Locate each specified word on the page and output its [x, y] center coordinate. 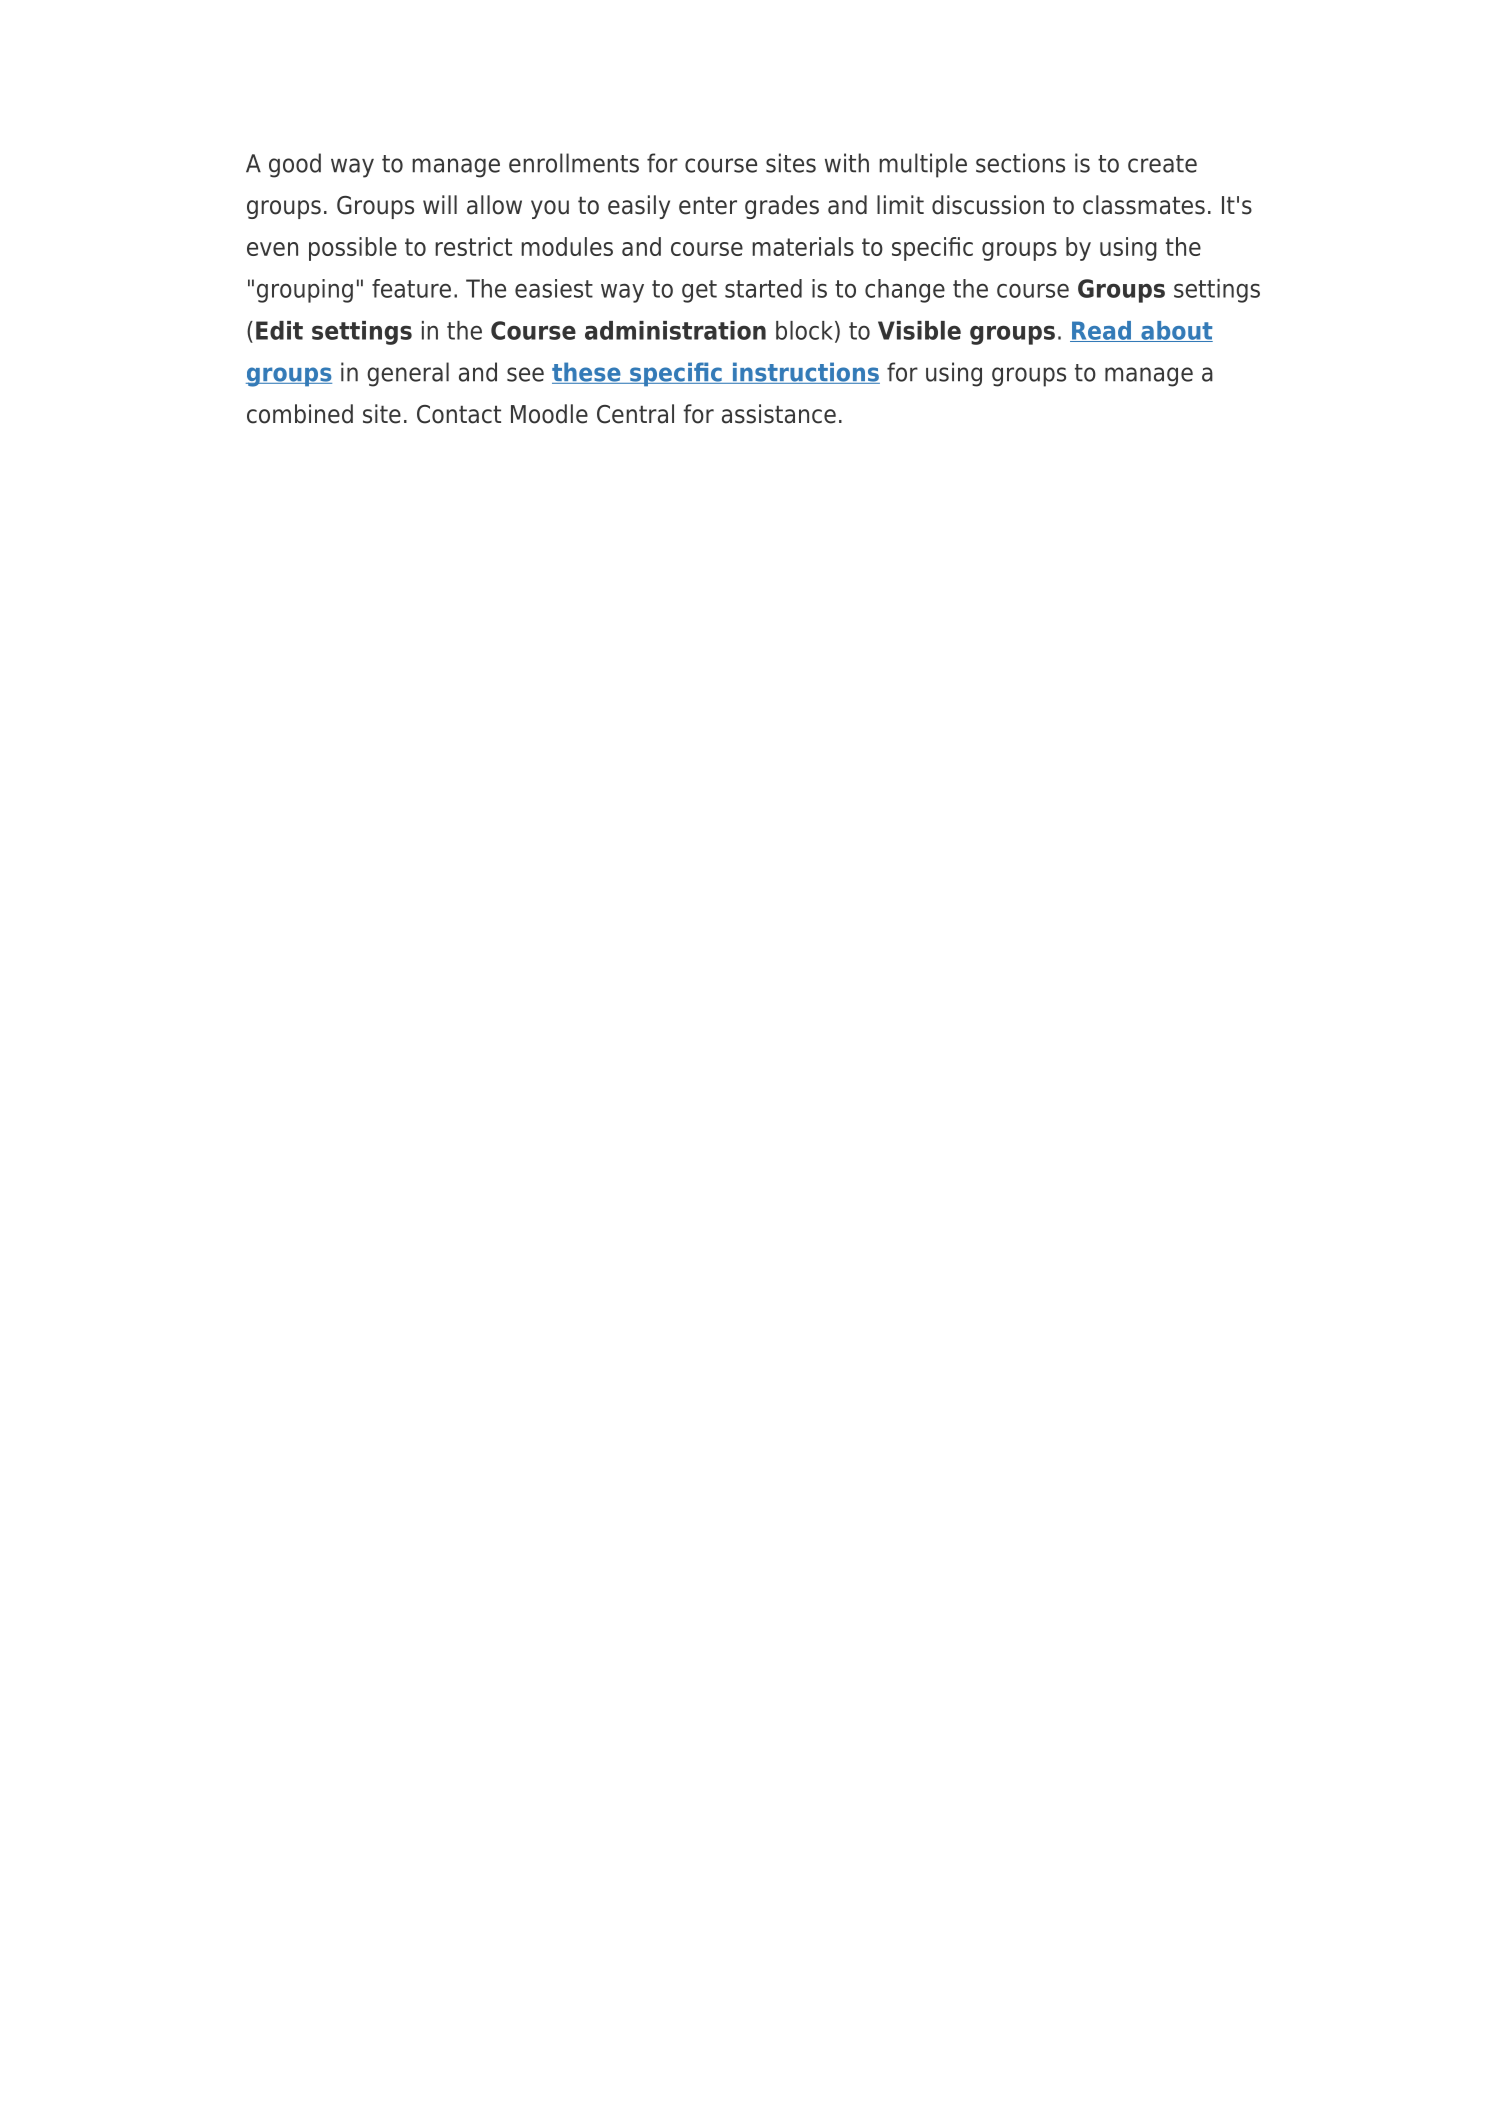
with [847, 163]
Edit [279, 330]
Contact [459, 414]
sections [1020, 163]
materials [803, 246]
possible [353, 249]
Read [1101, 331]
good [295, 165]
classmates [1144, 205]
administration [675, 330]
